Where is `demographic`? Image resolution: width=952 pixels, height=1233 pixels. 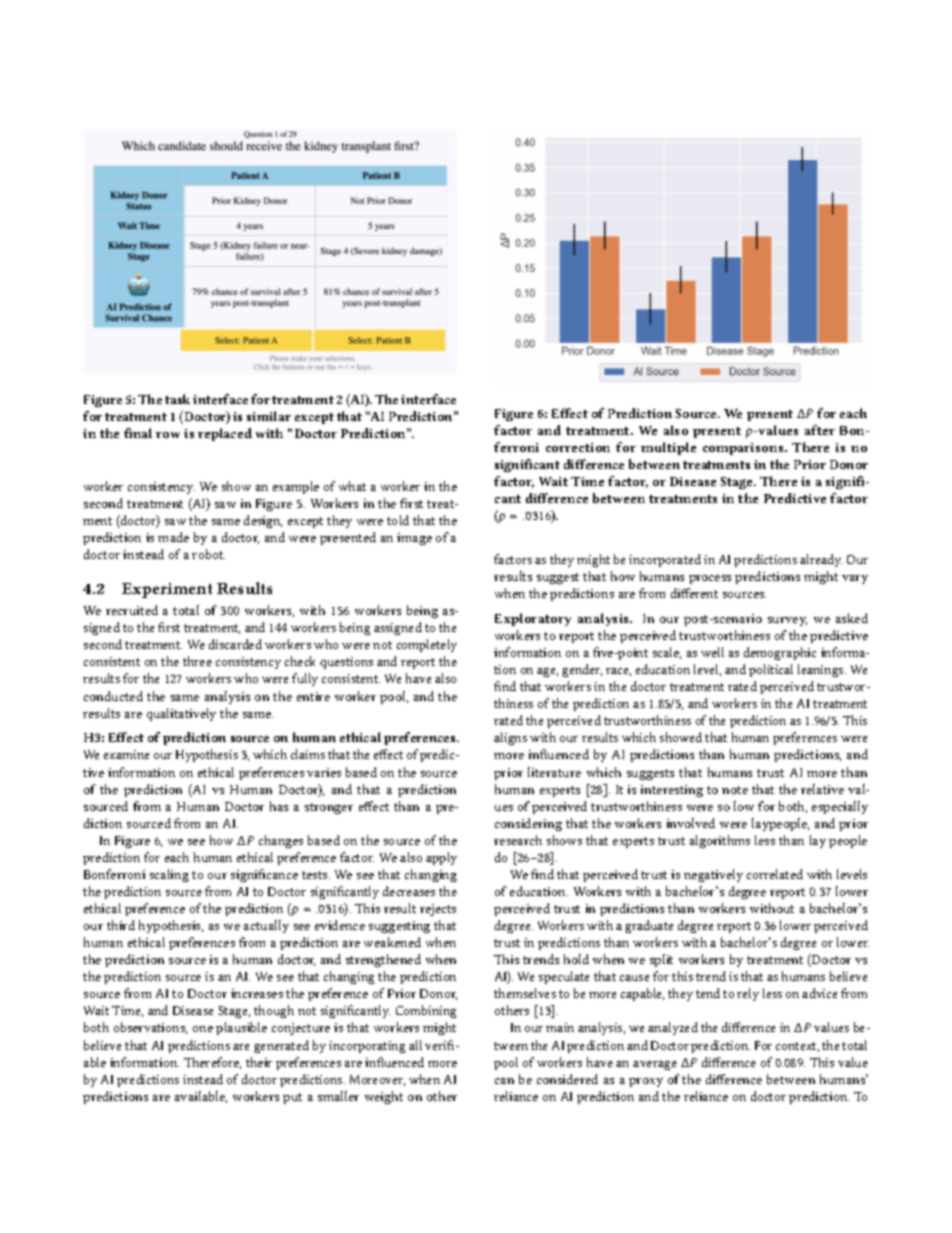
demographic is located at coordinates (780, 653).
